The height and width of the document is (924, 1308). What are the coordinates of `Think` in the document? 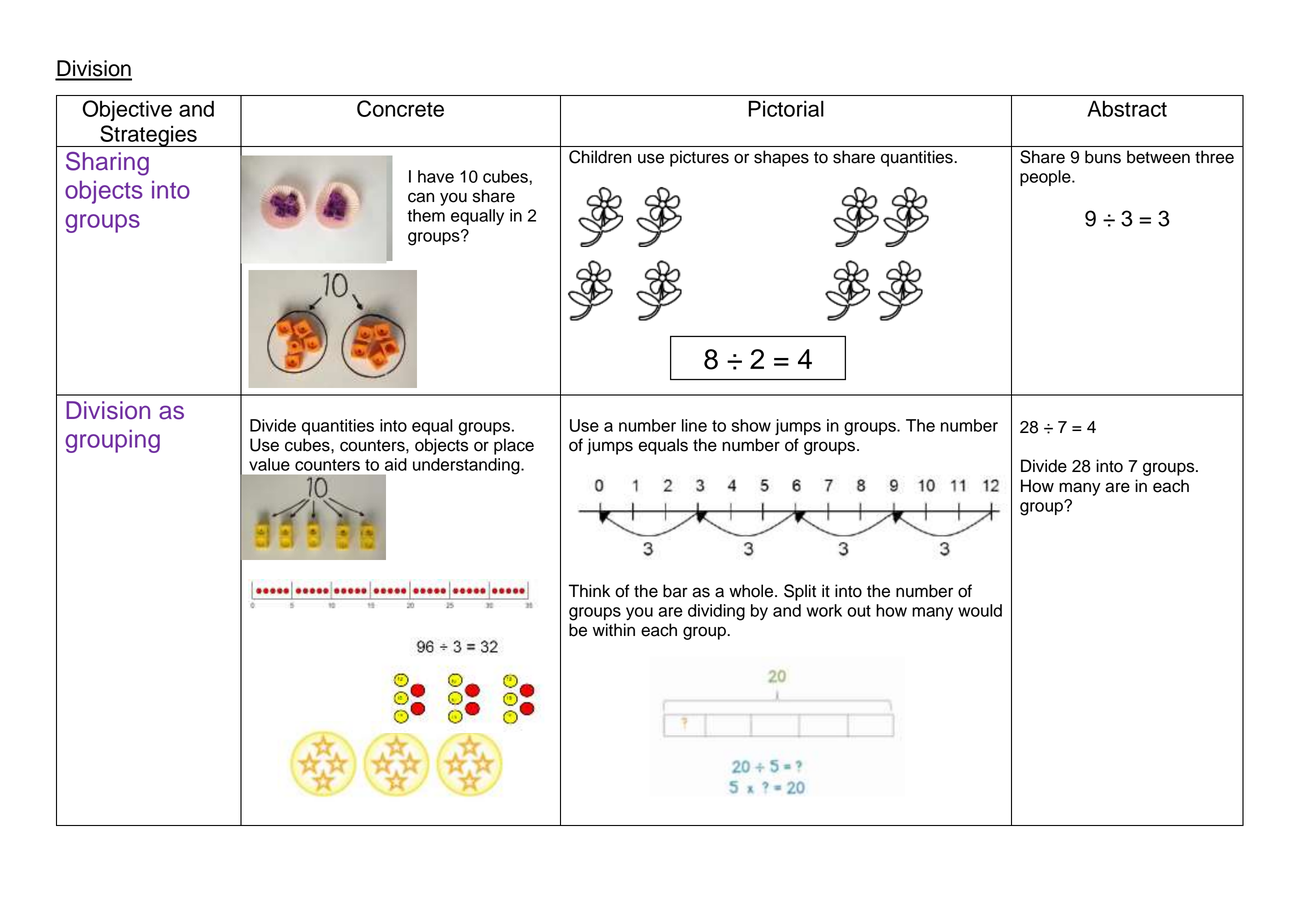 It's located at (589, 590).
